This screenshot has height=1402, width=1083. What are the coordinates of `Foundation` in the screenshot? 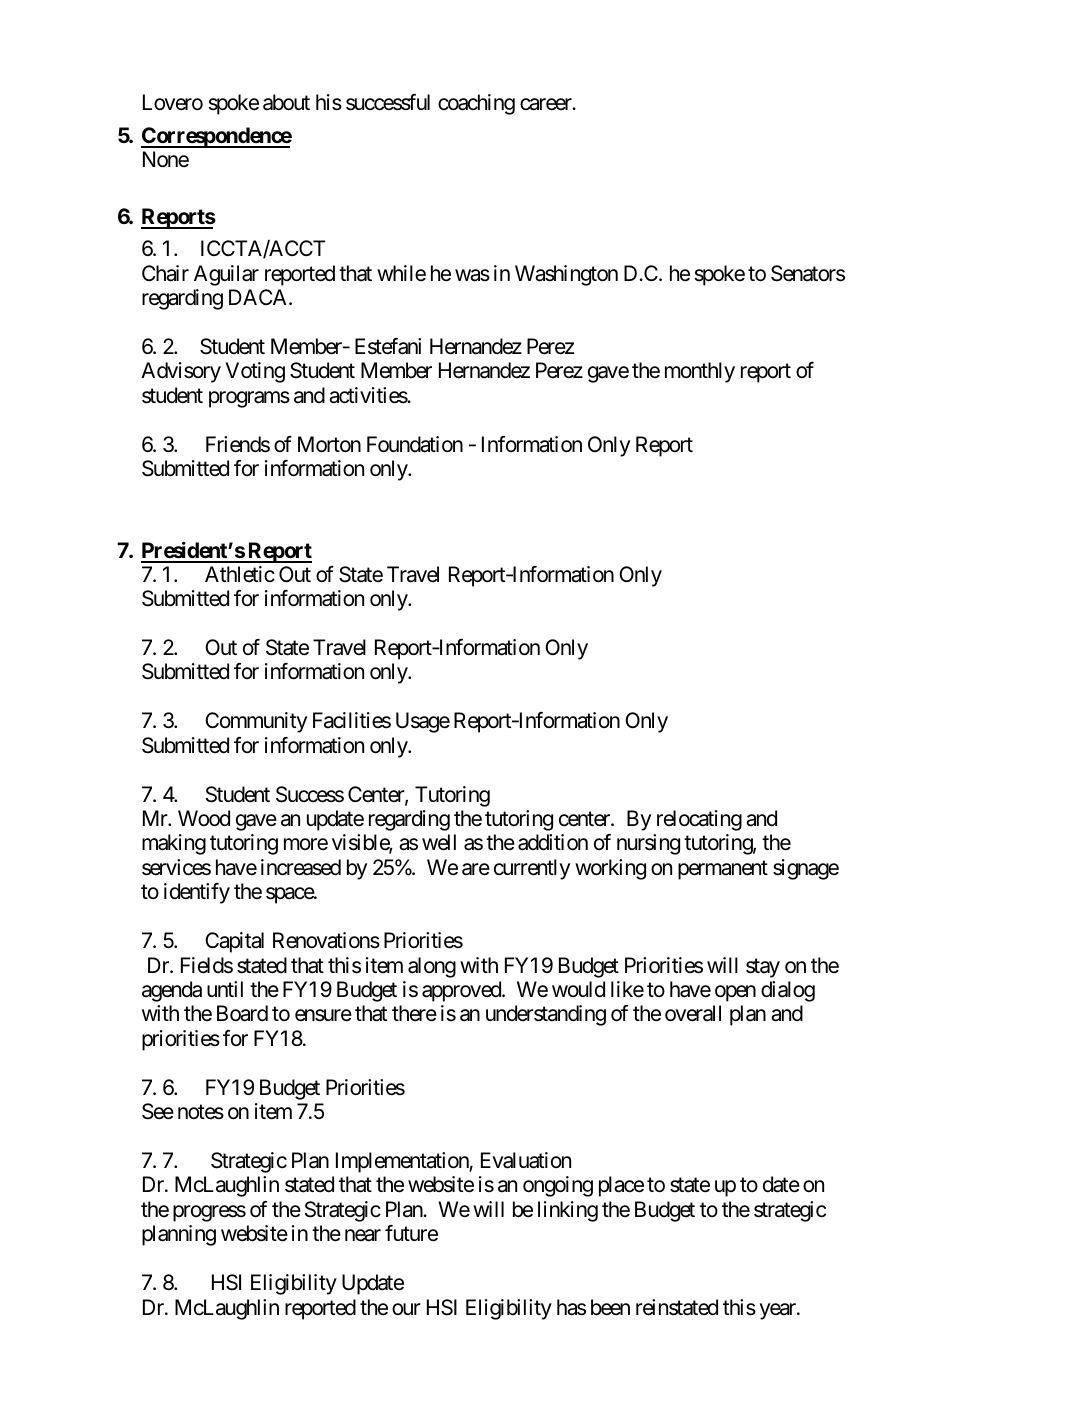 It's located at (415, 444).
